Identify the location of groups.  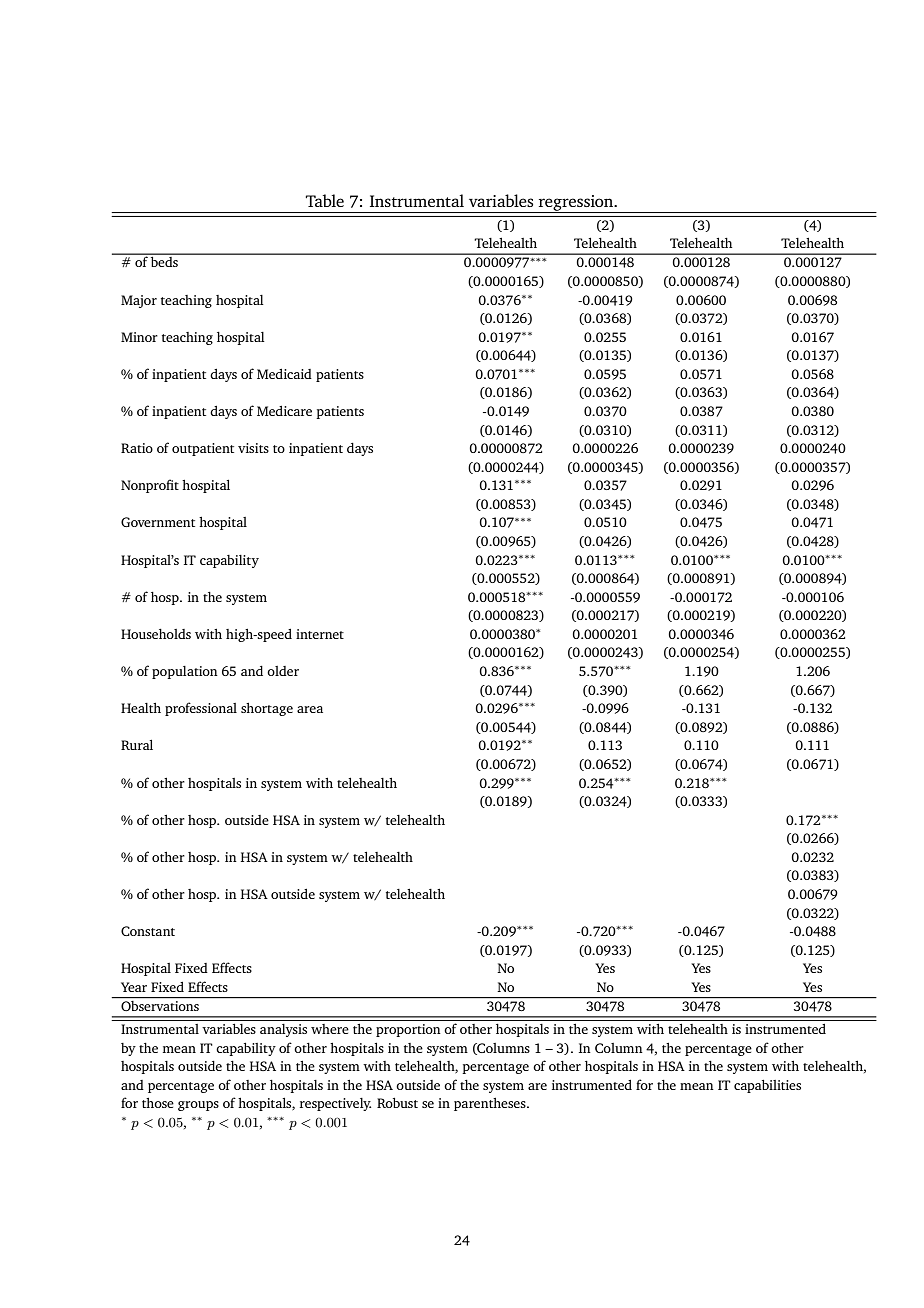
(198, 1106).
